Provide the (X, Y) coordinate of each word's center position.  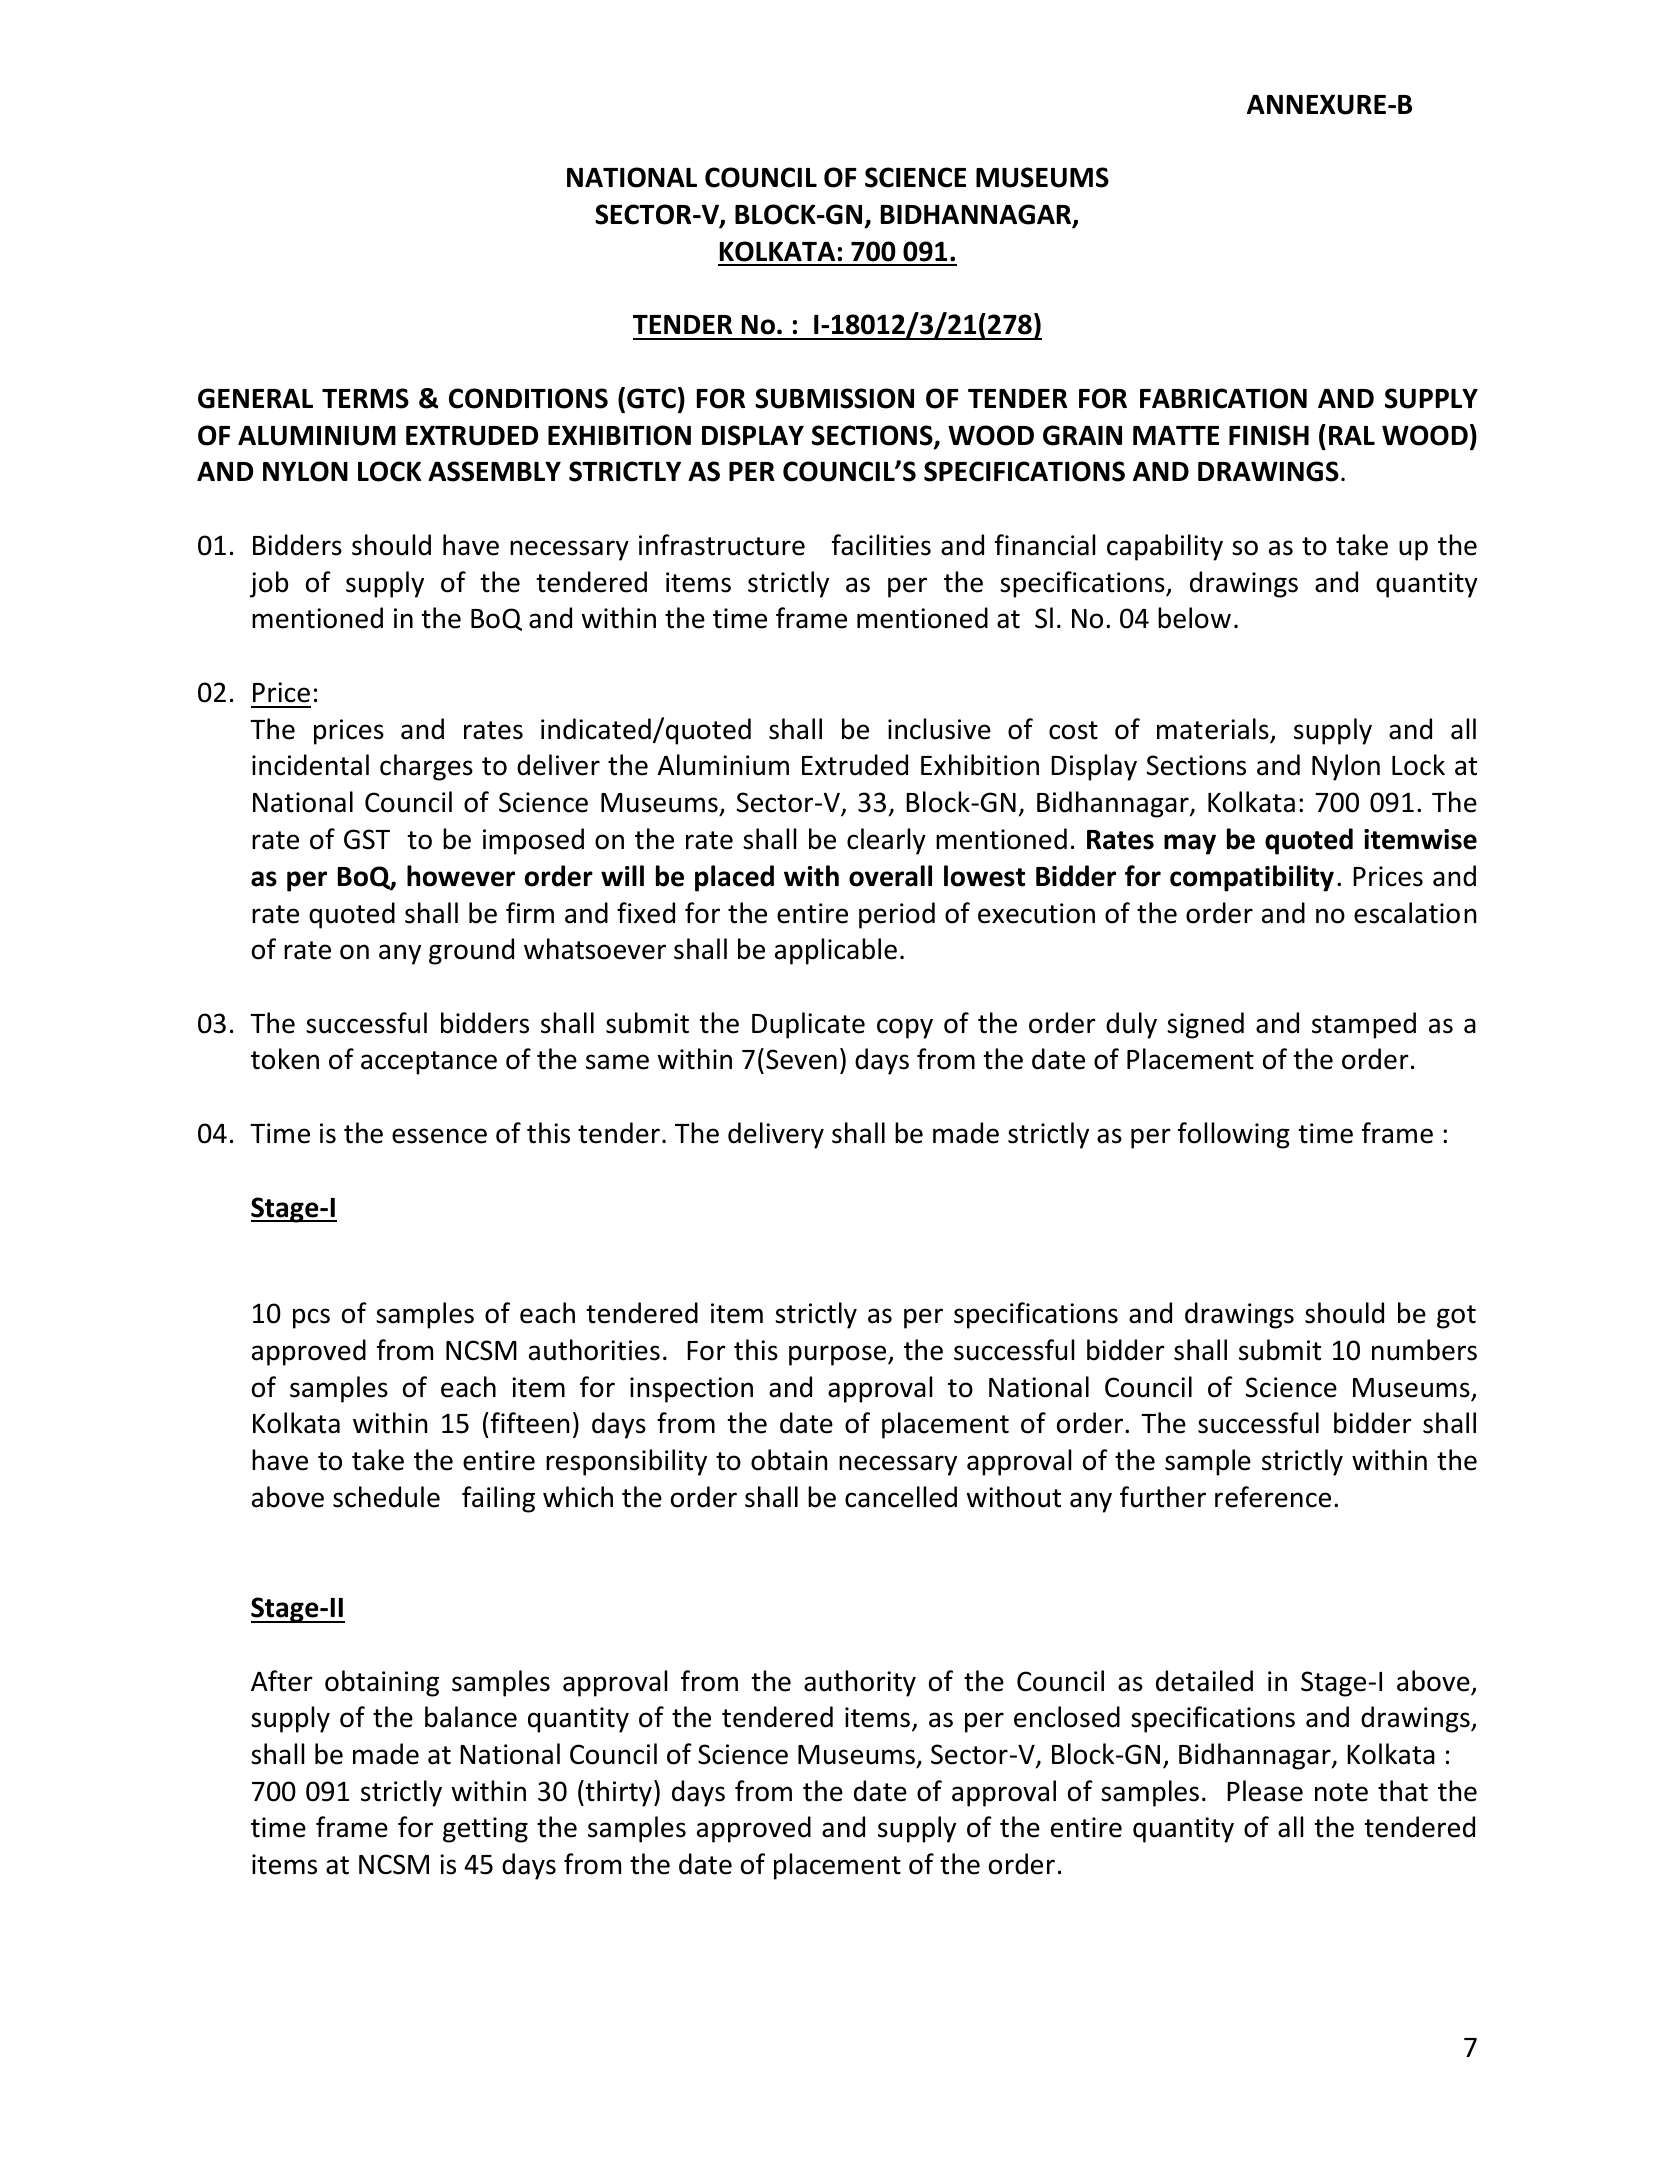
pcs (311, 1318)
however (461, 876)
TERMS (365, 398)
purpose (839, 1355)
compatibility (1252, 878)
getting (485, 1830)
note (1341, 1792)
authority (860, 1683)
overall (890, 876)
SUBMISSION (834, 398)
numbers (1424, 1350)
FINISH (1269, 435)
